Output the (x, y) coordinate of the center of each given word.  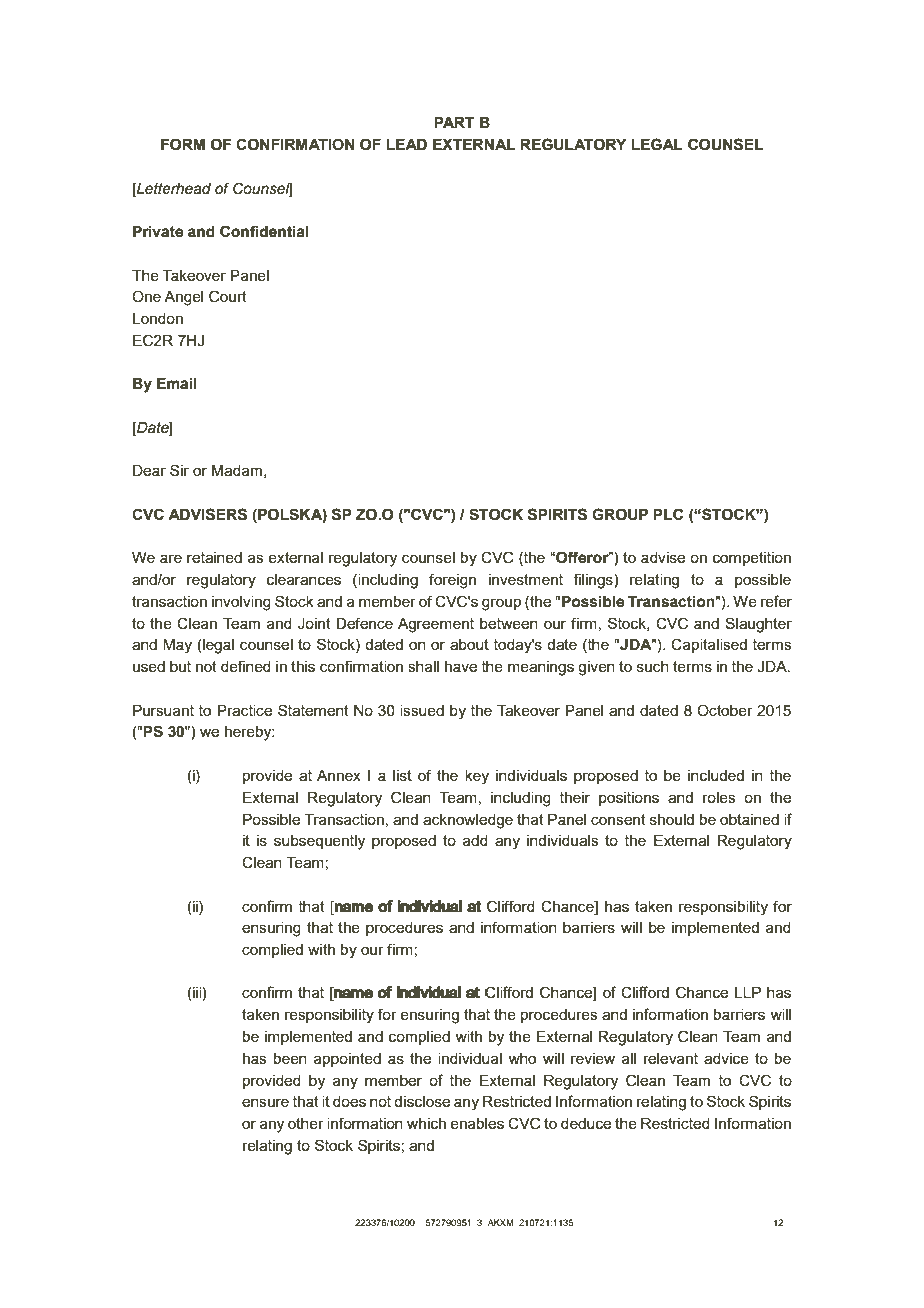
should (672, 819)
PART (454, 122)
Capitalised (709, 645)
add (475, 840)
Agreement (436, 625)
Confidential (264, 231)
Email (177, 384)
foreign (452, 581)
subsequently (319, 842)
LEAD (406, 144)
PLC (668, 514)
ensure (265, 1102)
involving (241, 603)
